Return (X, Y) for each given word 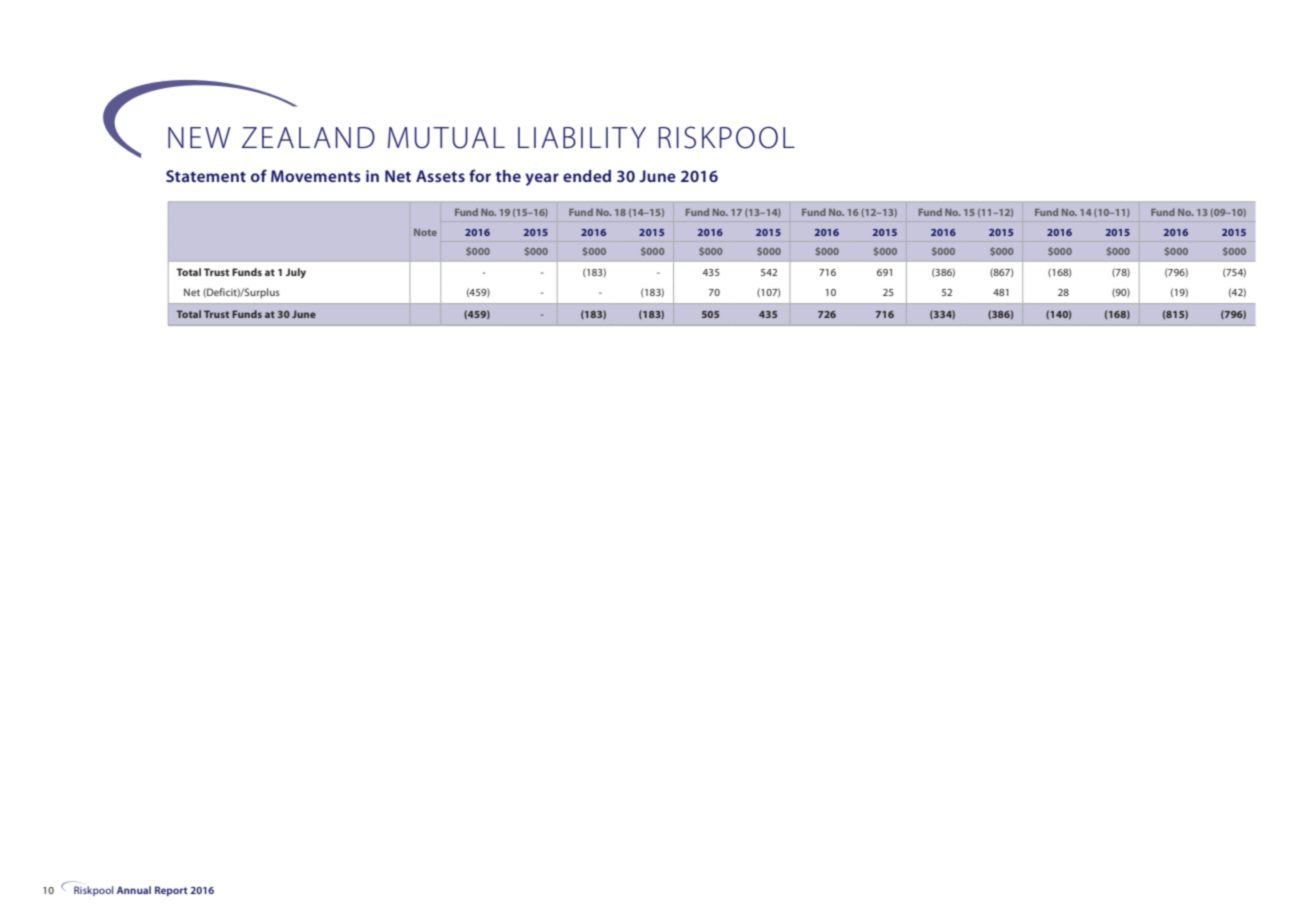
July (296, 273)
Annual (134, 890)
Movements (316, 176)
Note (425, 232)
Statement (206, 176)
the (508, 176)
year (542, 179)
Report (171, 891)
